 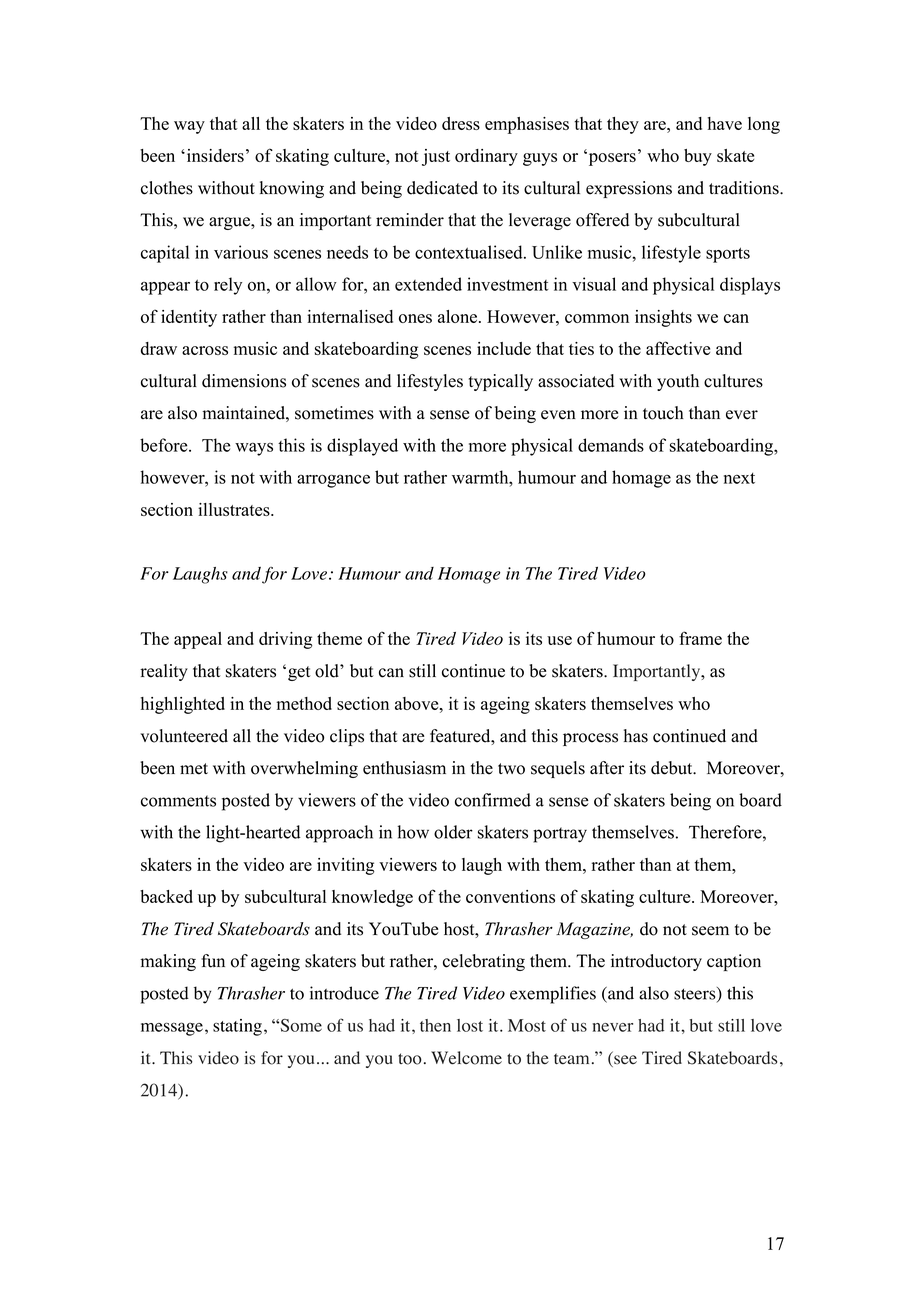 What do you see at coordinates (698, 157) in the screenshot?
I see `buy` at bounding box center [698, 157].
